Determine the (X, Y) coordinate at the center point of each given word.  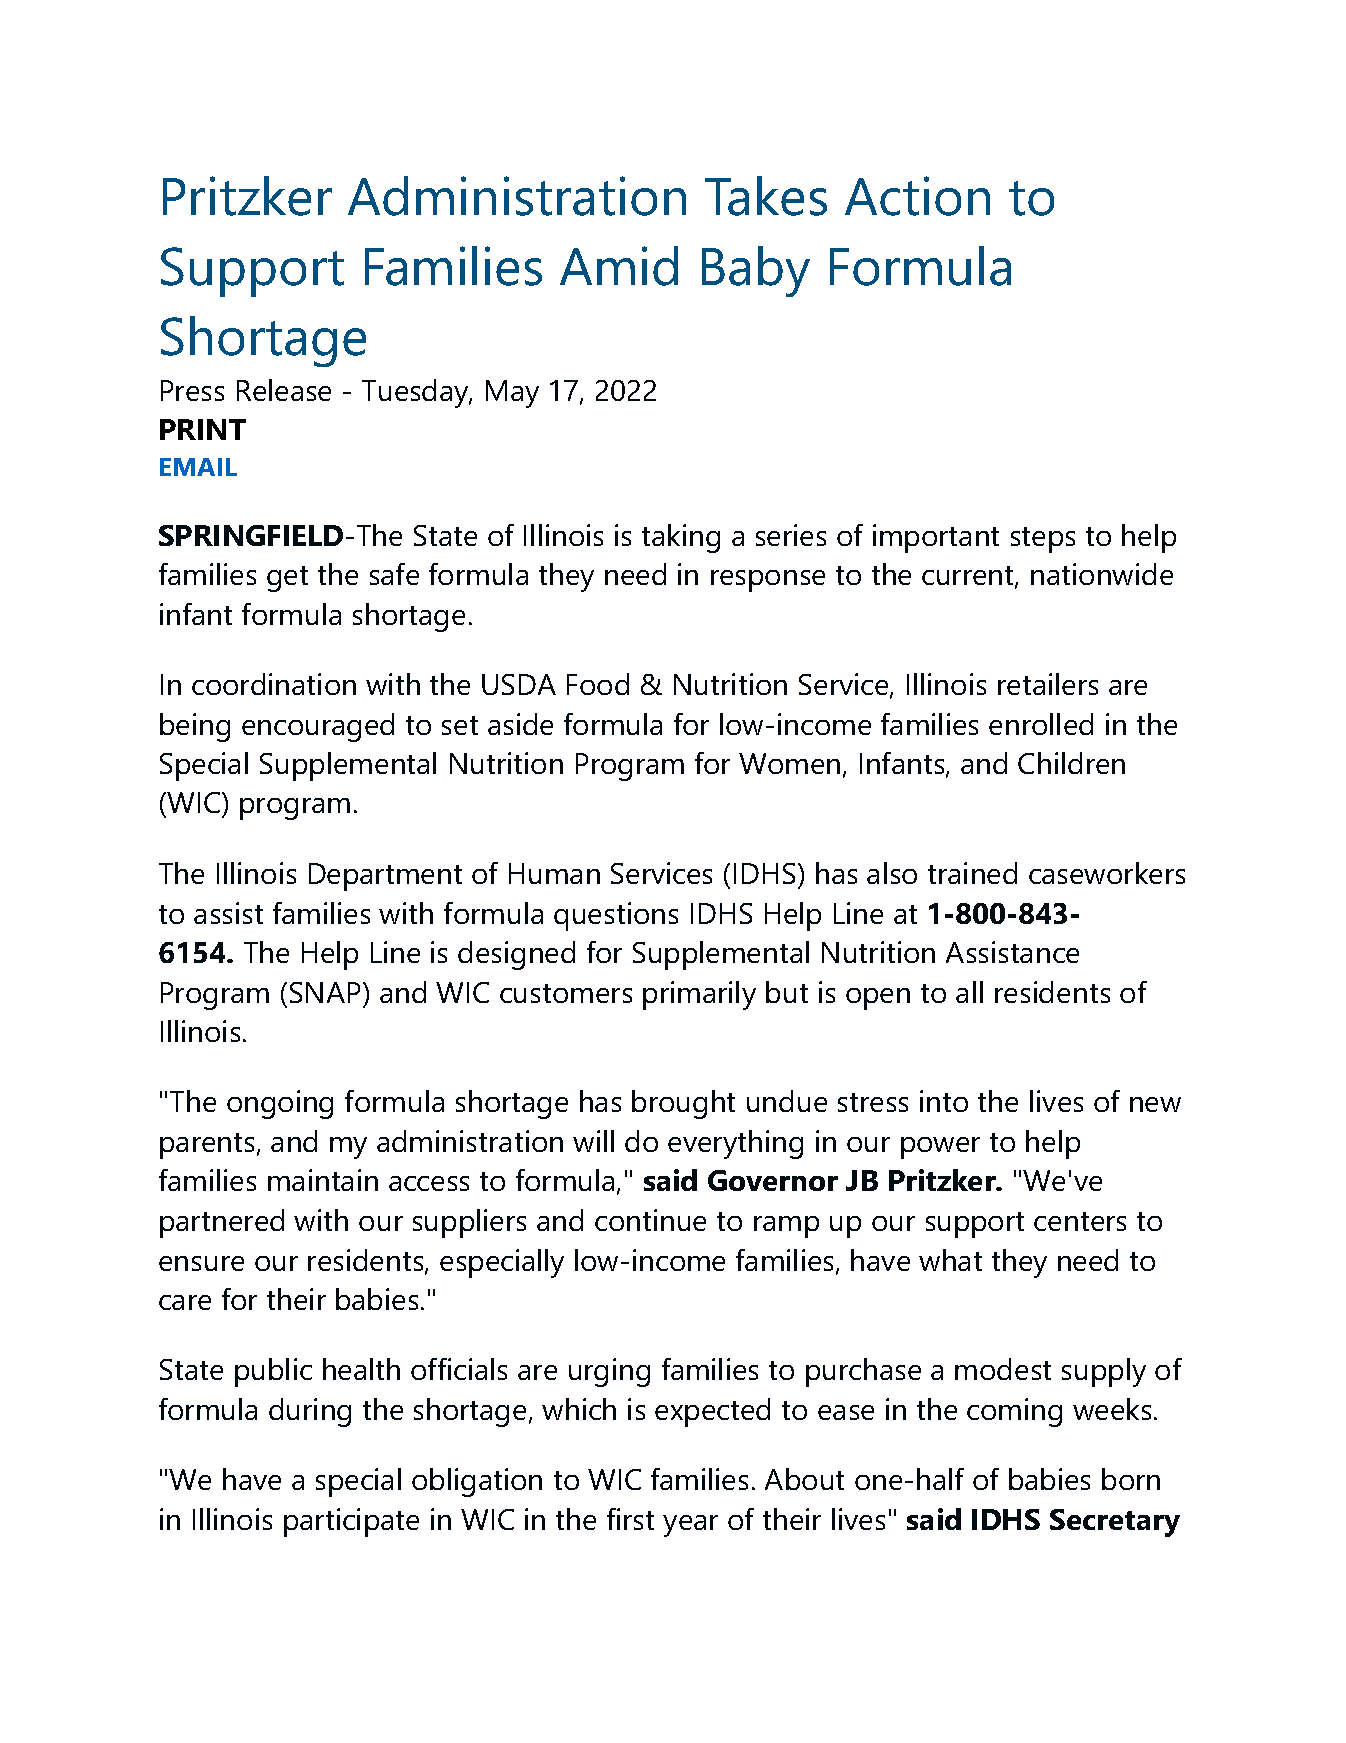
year (690, 1526)
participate (351, 1522)
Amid (619, 266)
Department (385, 877)
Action (917, 196)
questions (616, 916)
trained (972, 873)
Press (192, 390)
